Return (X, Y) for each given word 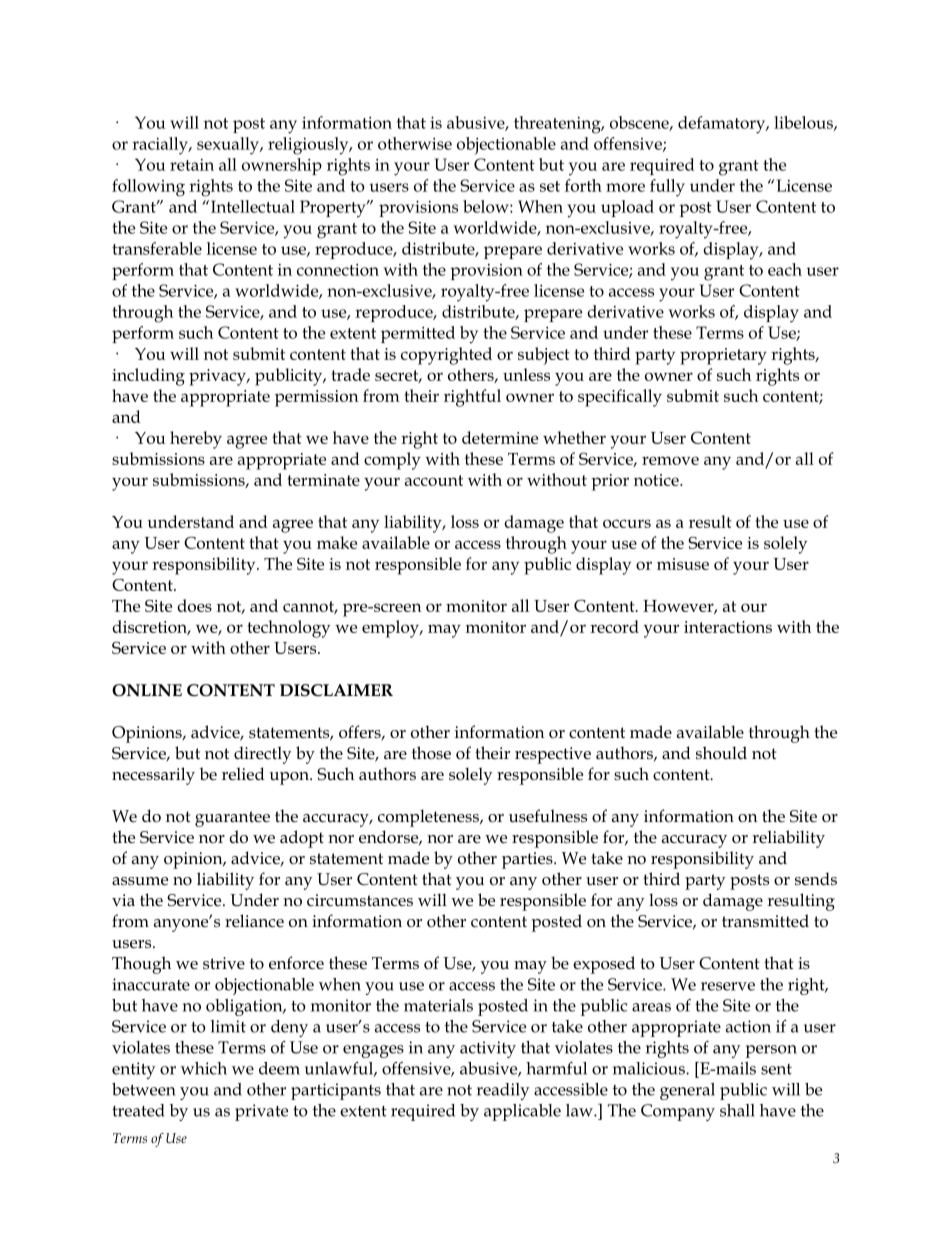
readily (503, 1091)
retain (192, 165)
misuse (683, 564)
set (550, 186)
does (194, 605)
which (204, 1068)
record (614, 626)
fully (667, 188)
